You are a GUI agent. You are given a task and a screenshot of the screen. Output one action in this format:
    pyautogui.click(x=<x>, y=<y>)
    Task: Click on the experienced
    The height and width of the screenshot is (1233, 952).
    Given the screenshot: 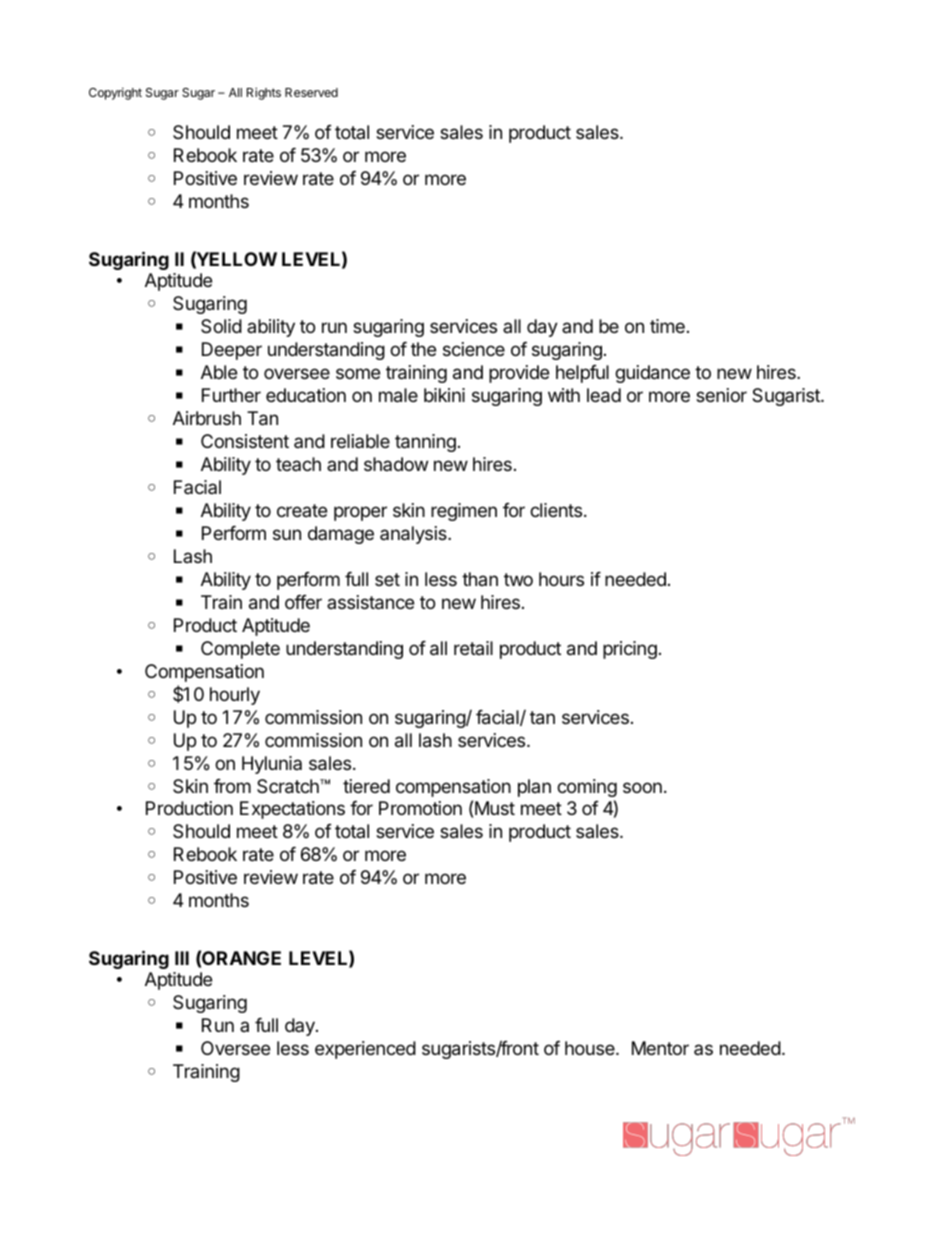 What is the action you would take?
    pyautogui.click(x=365, y=1050)
